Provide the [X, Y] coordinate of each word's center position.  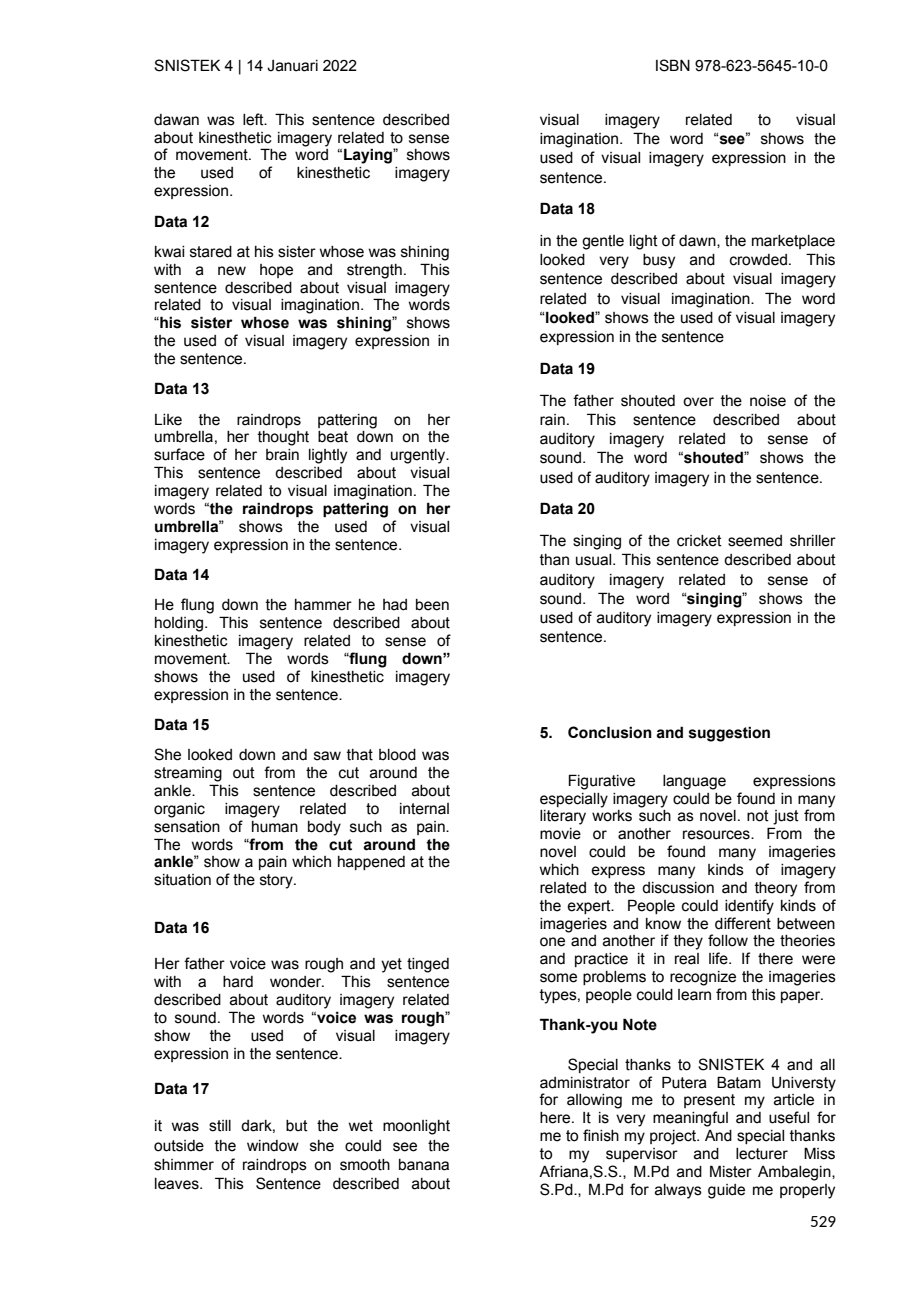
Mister [731, 1171]
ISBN [673, 65]
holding [180, 624]
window [273, 1146]
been [432, 605]
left [254, 119]
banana [424, 1165]
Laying [369, 156]
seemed [755, 541]
